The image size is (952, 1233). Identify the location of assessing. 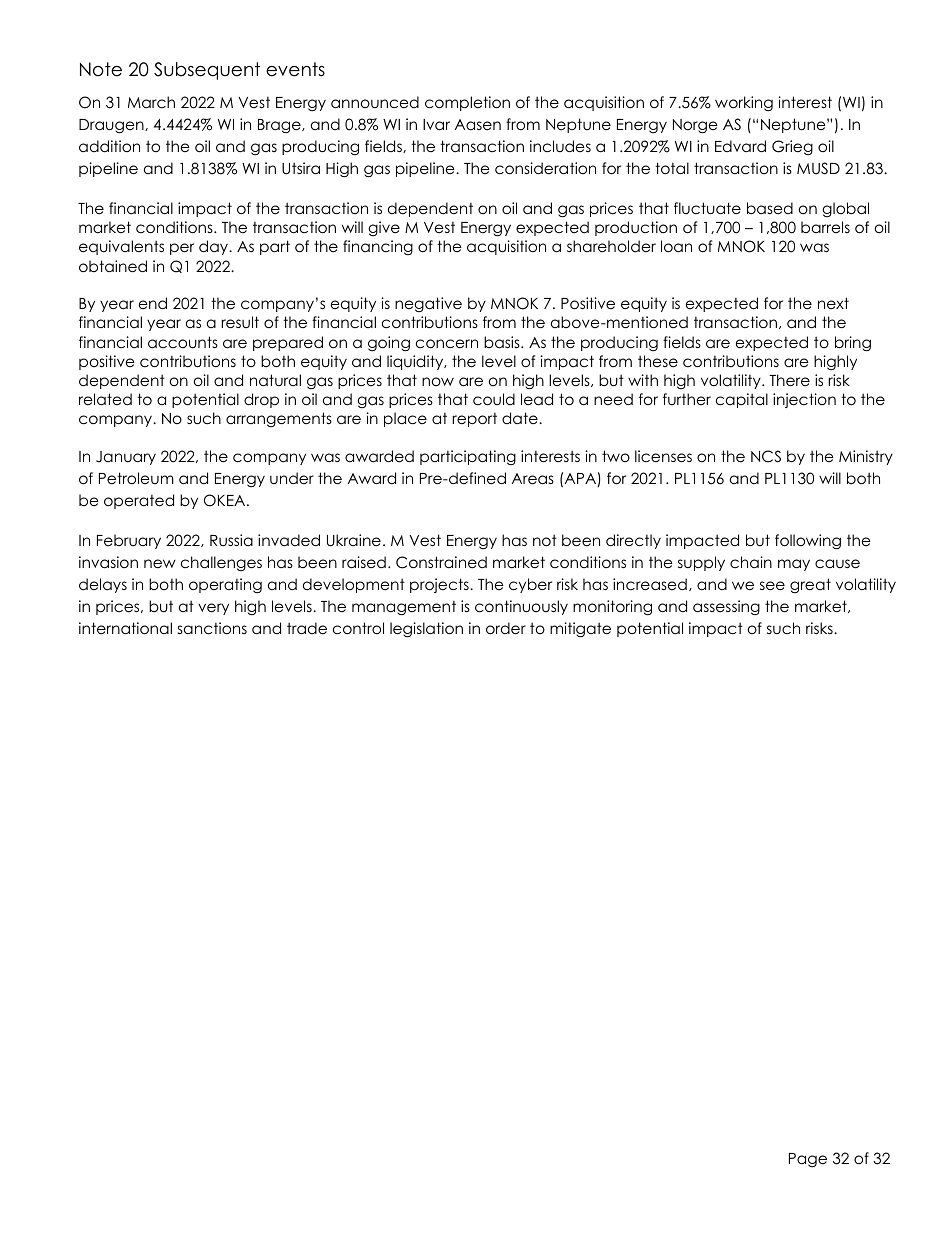
(726, 607).
